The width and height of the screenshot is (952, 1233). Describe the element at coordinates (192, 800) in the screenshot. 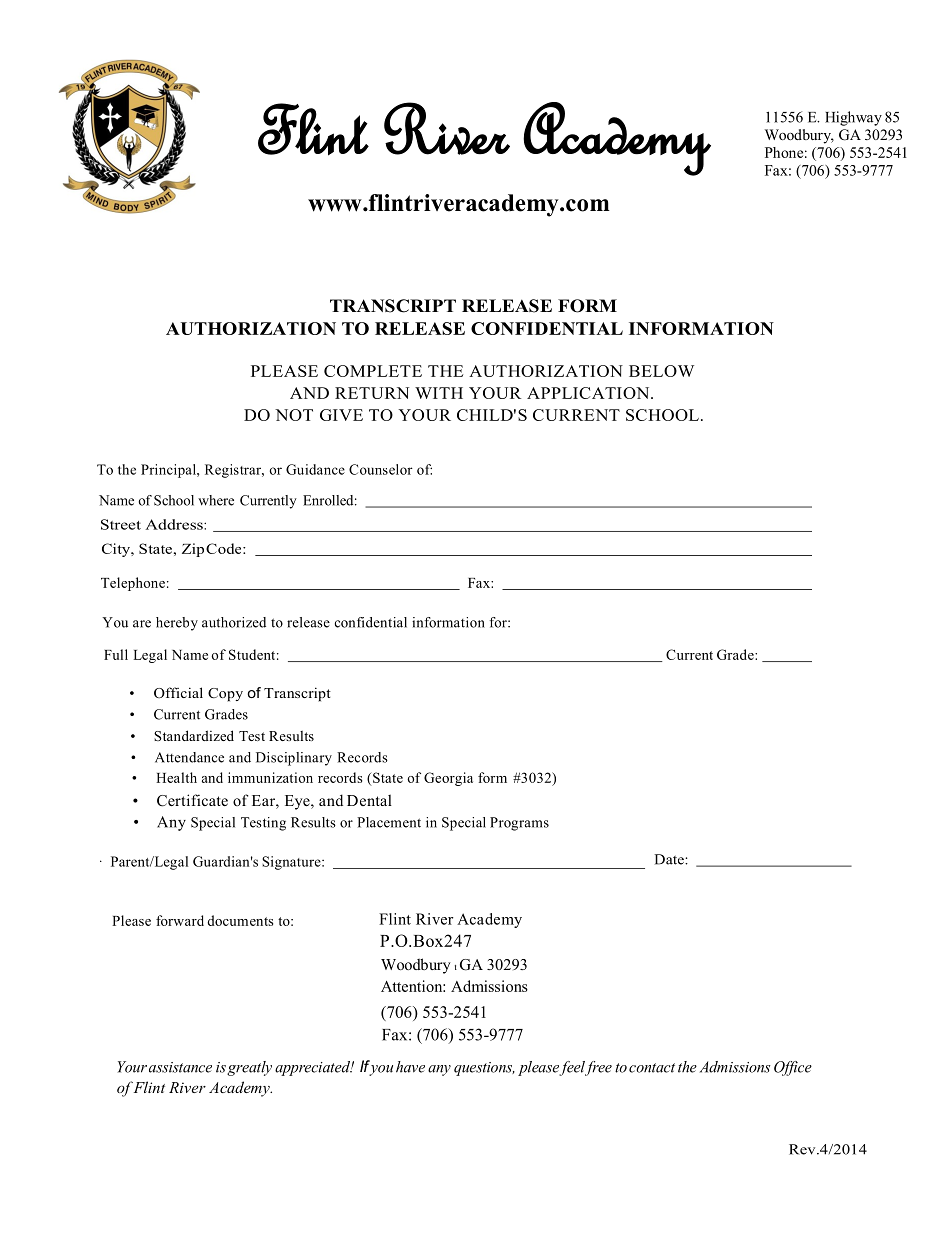

I see `Certificate` at that location.
